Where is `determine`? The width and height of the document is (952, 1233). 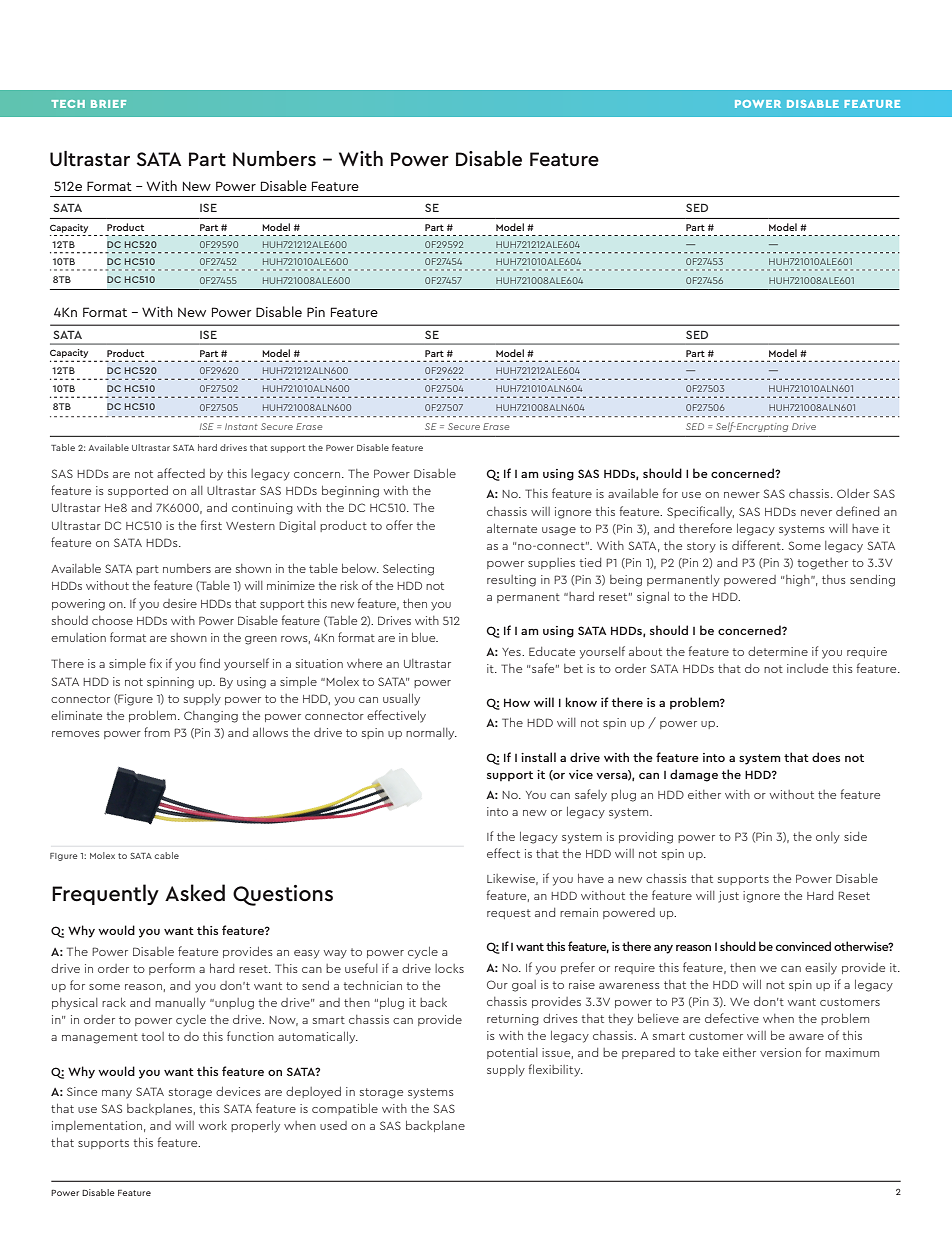 determine is located at coordinates (778, 651).
